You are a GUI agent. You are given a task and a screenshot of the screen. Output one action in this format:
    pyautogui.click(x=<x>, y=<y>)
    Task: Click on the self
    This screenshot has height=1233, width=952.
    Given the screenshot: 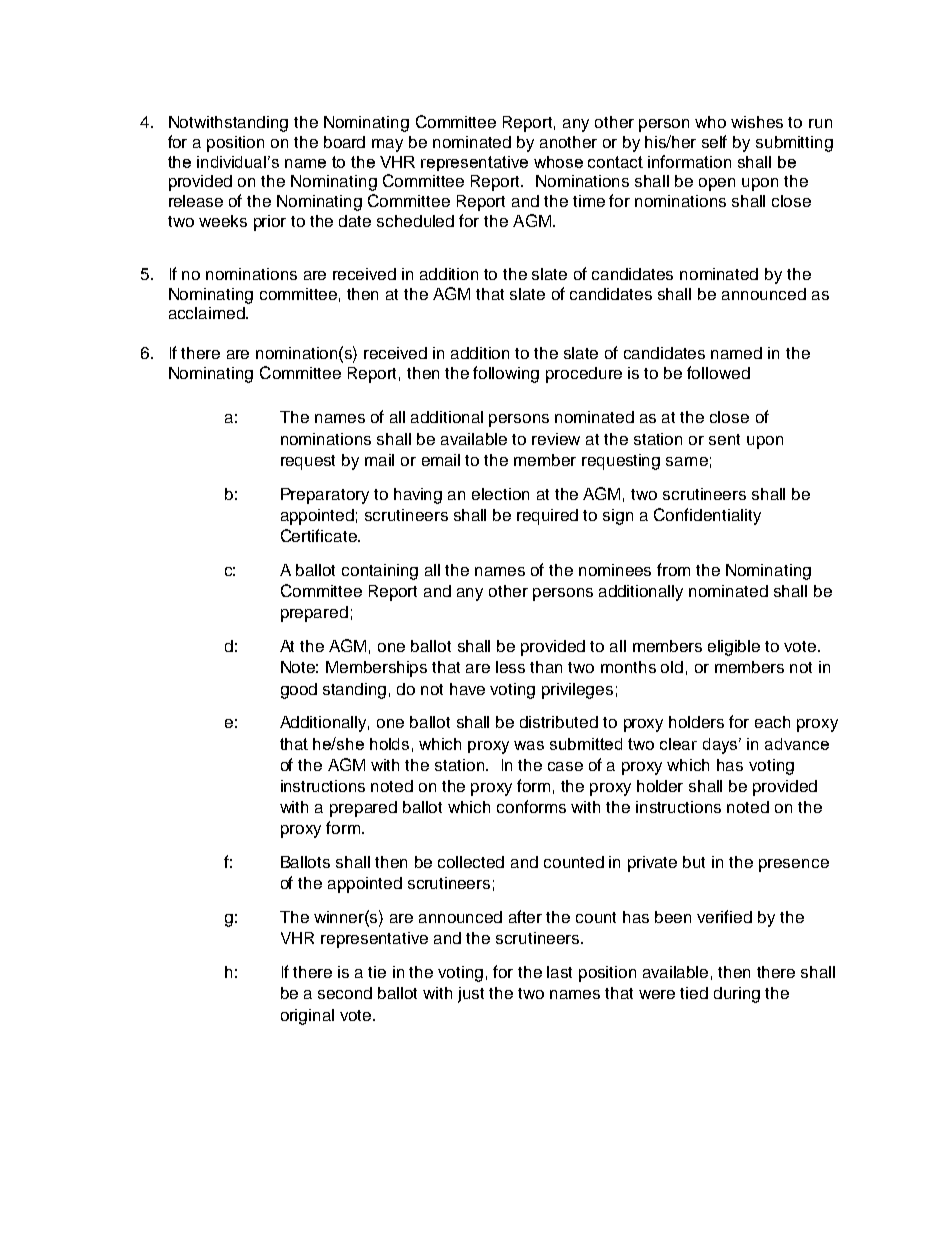 What is the action you would take?
    pyautogui.click(x=714, y=141)
